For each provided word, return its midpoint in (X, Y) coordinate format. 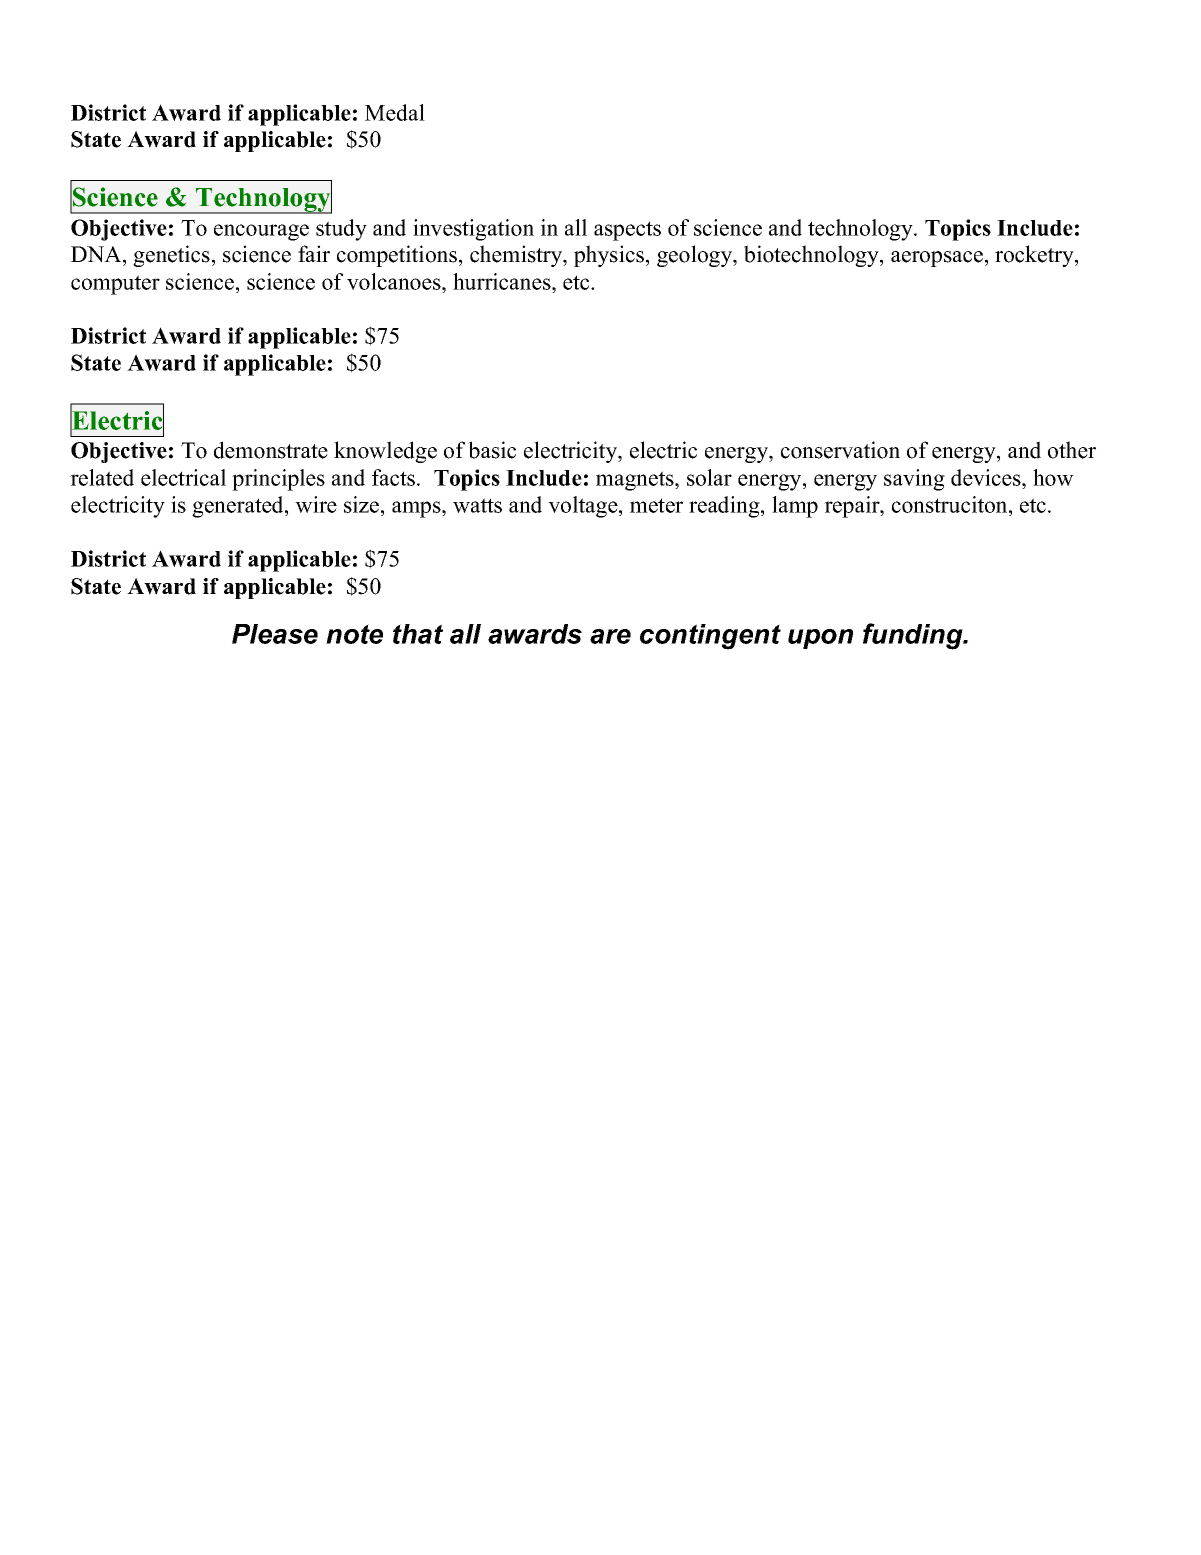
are (610, 636)
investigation (473, 230)
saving (914, 480)
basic (492, 450)
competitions (397, 256)
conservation (840, 450)
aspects (627, 231)
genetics (171, 256)
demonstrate (271, 450)
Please (275, 634)
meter (656, 505)
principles (278, 480)
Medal (395, 112)
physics (609, 256)
